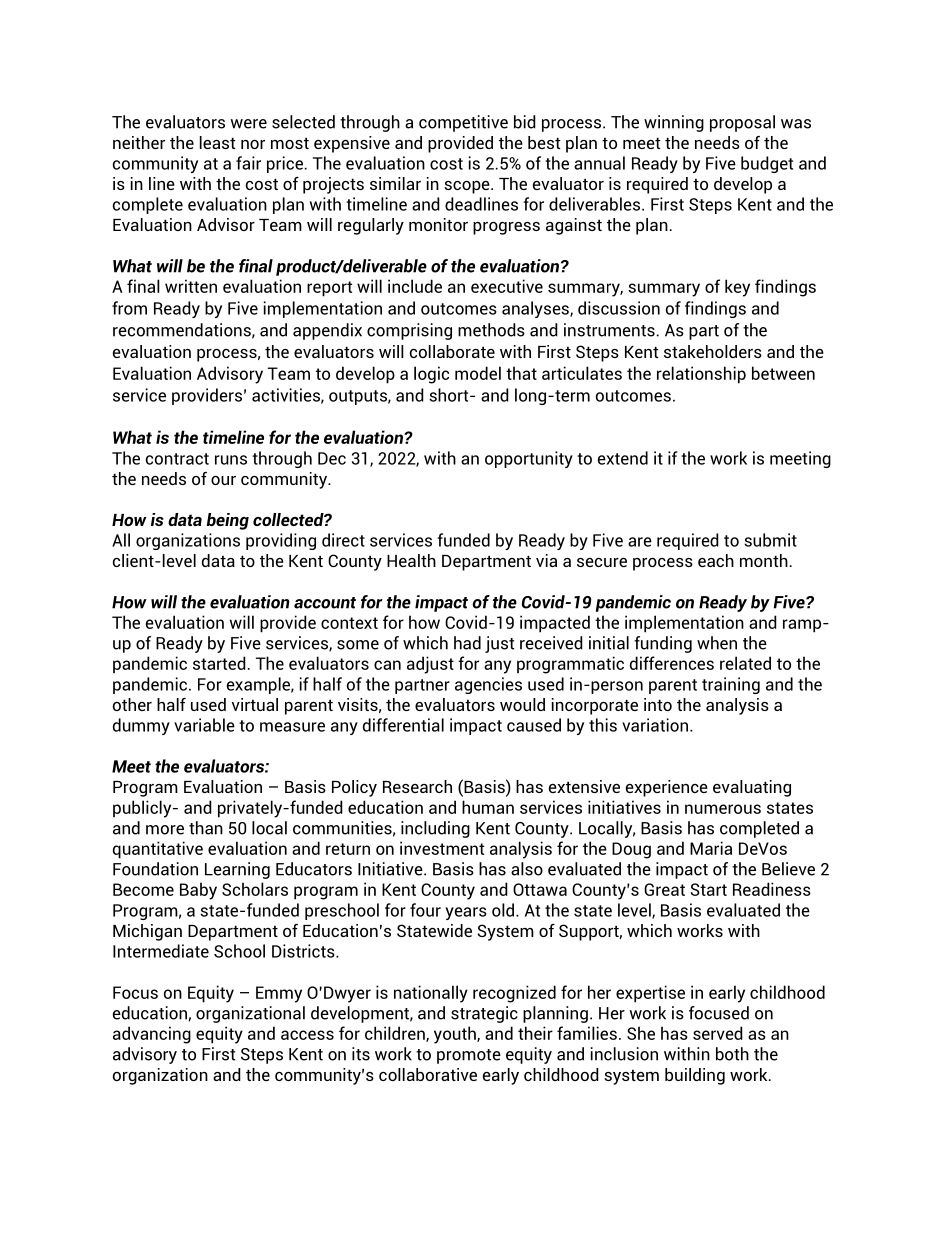 The image size is (952, 1233). I want to click on competitive, so click(463, 123).
